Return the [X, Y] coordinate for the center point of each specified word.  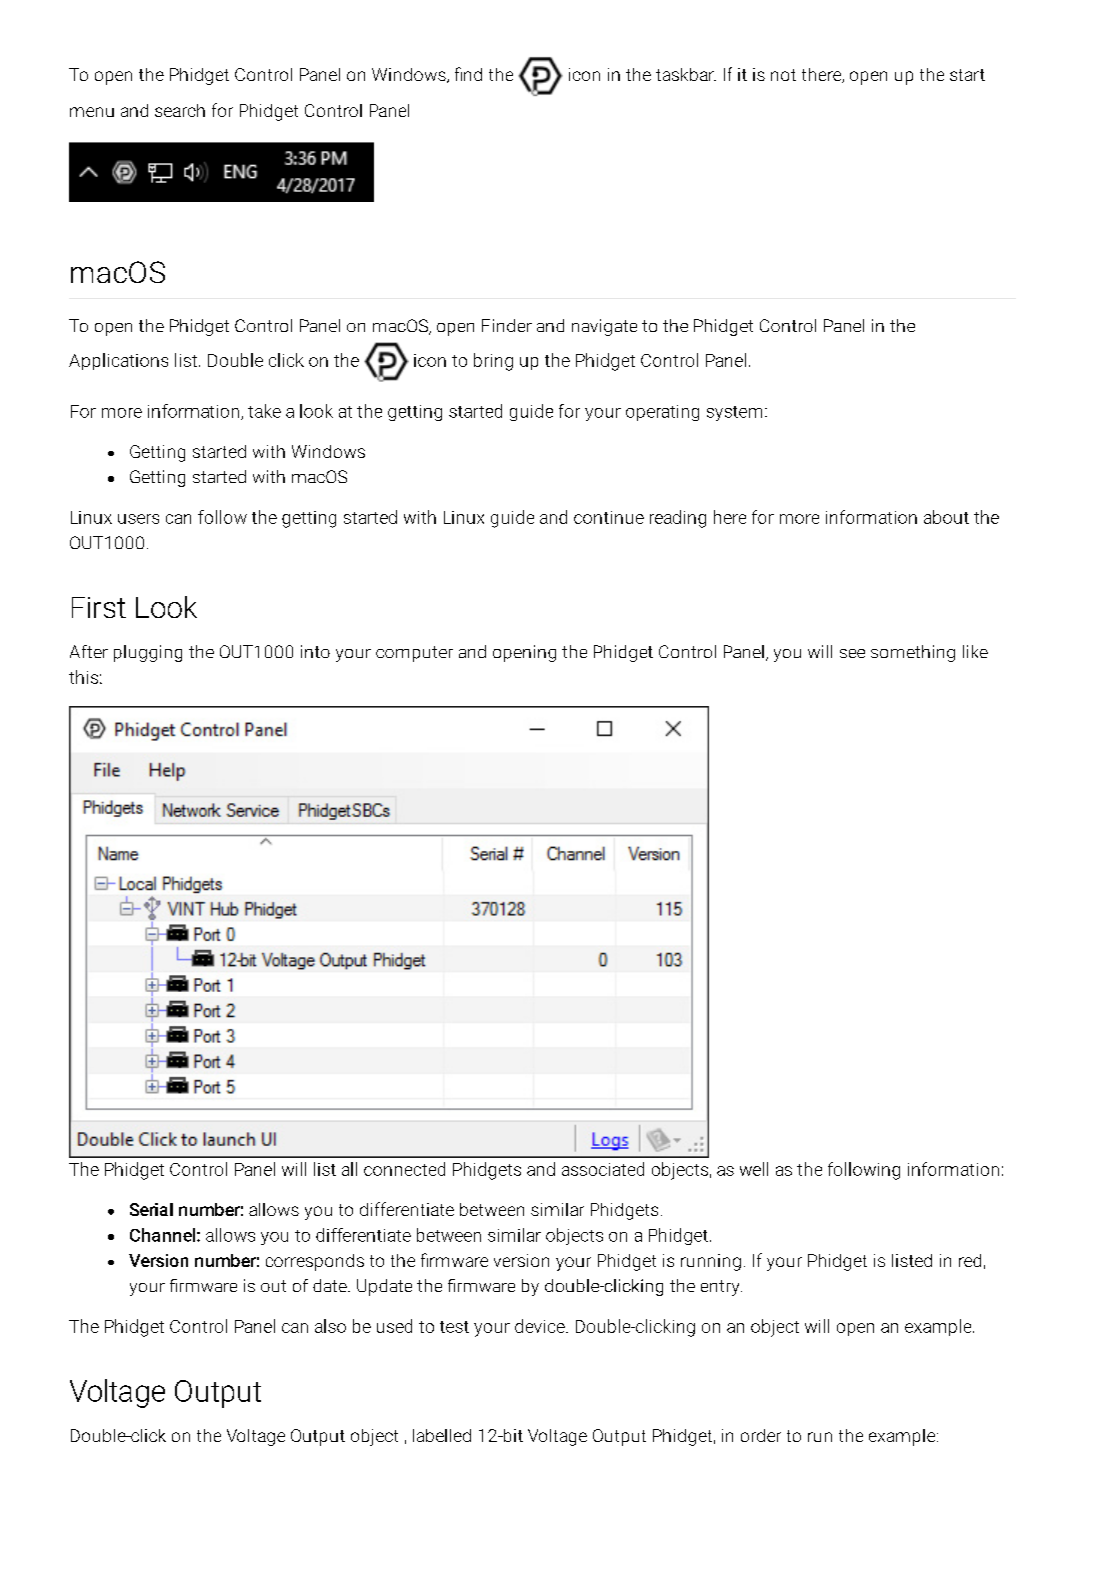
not [783, 75]
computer [414, 654]
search [180, 110]
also [330, 1326]
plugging [148, 653]
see [852, 653]
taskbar [686, 74]
